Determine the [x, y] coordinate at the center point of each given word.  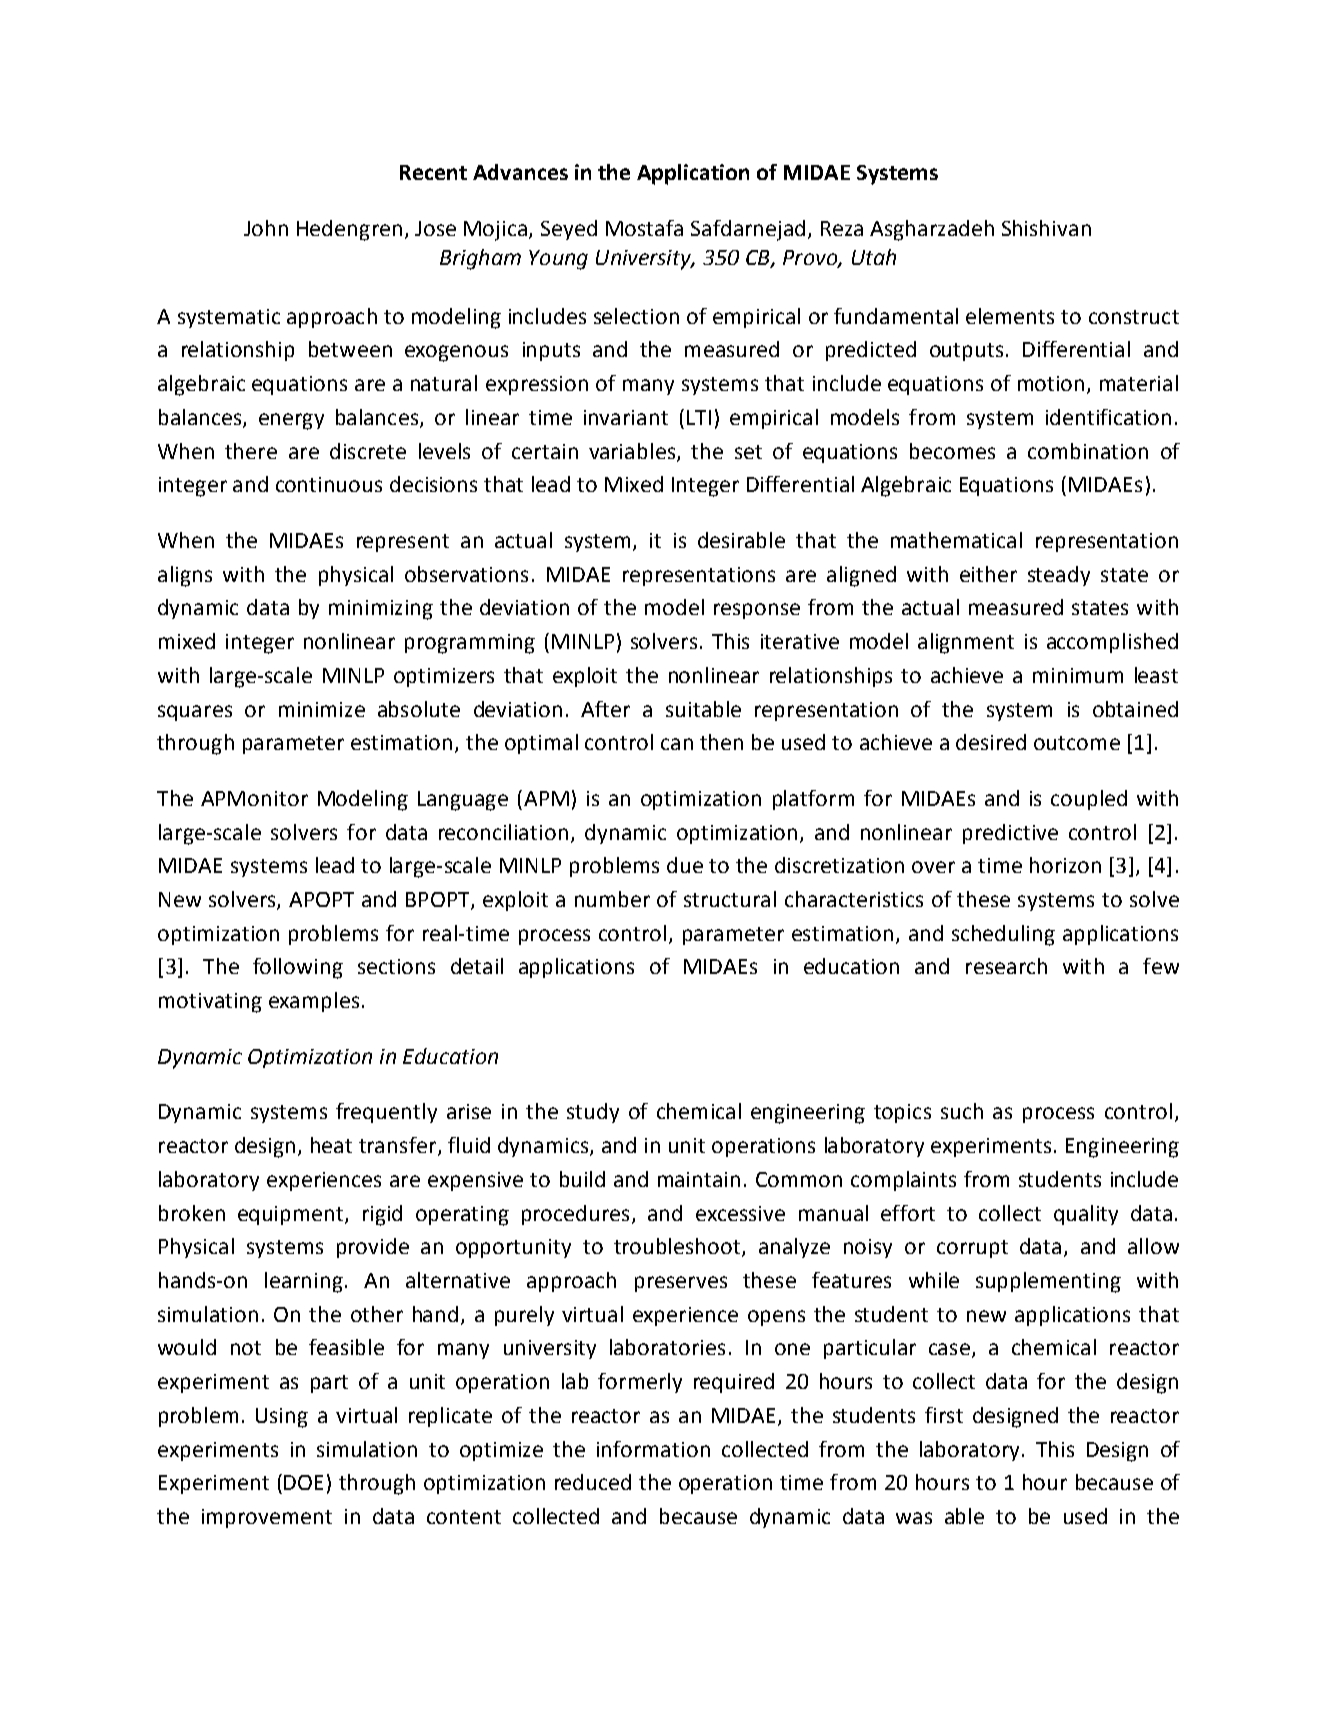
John [266, 228]
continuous [329, 484]
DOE [303, 1482]
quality [1086, 1215]
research [1006, 966]
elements [1010, 316]
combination [1088, 451]
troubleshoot [678, 1247]
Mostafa [644, 228]
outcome [1077, 743]
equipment [292, 1215]
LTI [699, 417]
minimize [322, 709]
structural [730, 899]
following [298, 968]
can [677, 744]
